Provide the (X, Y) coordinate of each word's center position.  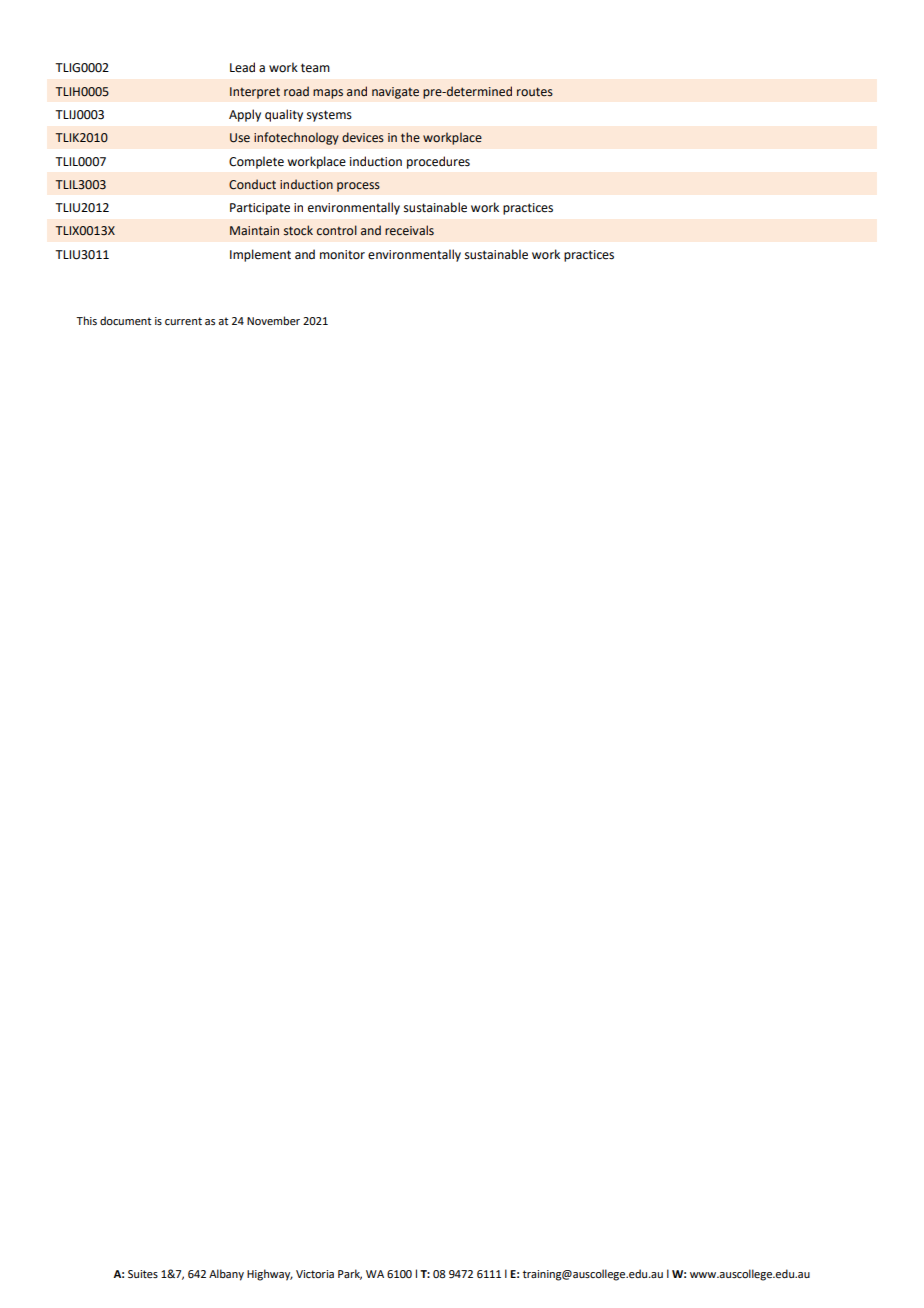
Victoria (315, 1274)
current (183, 321)
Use (240, 138)
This (86, 320)
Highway (270, 1275)
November (273, 320)
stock (298, 230)
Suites (143, 1274)
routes (535, 92)
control (337, 230)
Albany (226, 1275)
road (296, 91)
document (125, 320)
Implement (260, 255)
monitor (342, 255)
